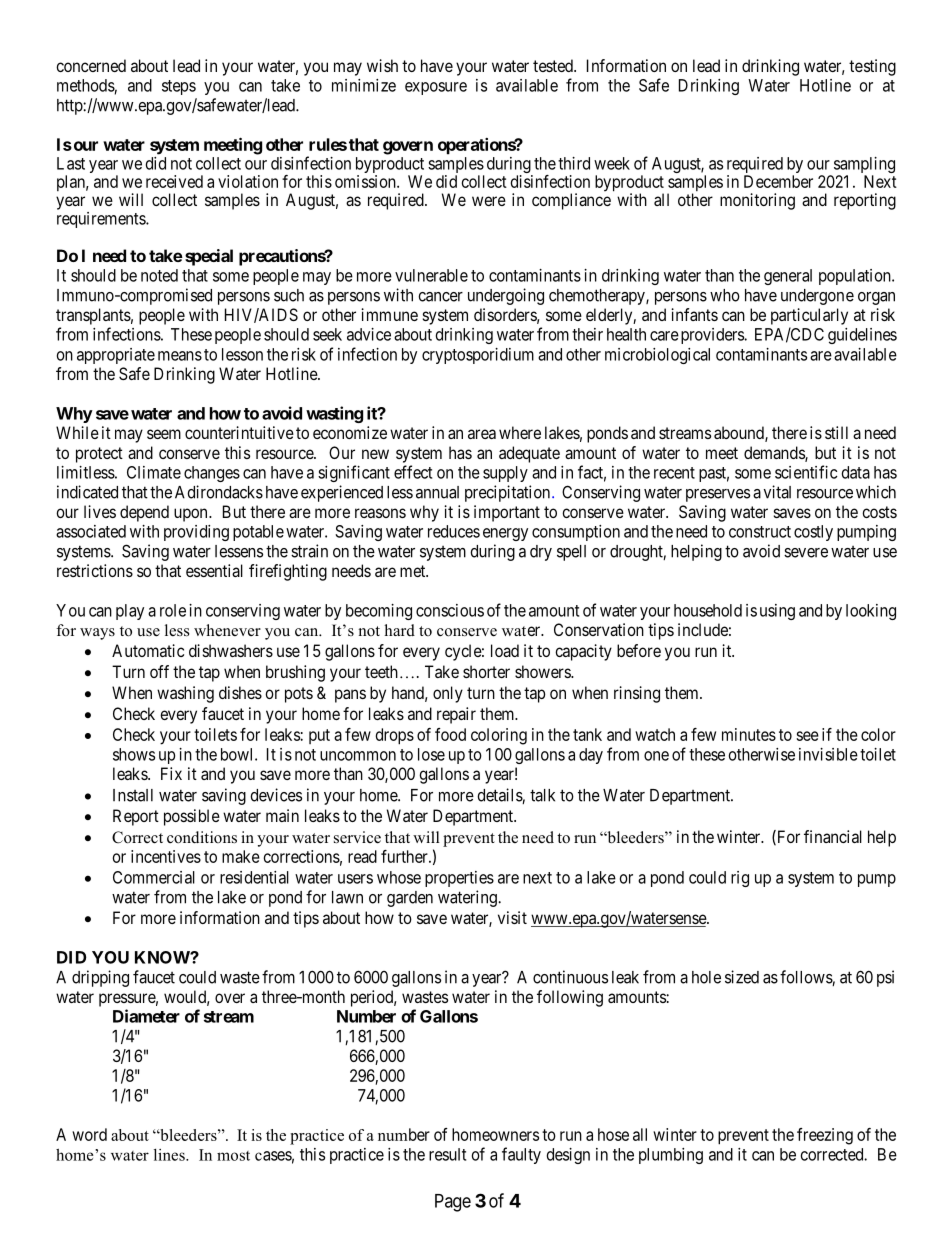 This image has height=1233, width=952. I want to click on exposure, so click(436, 88).
